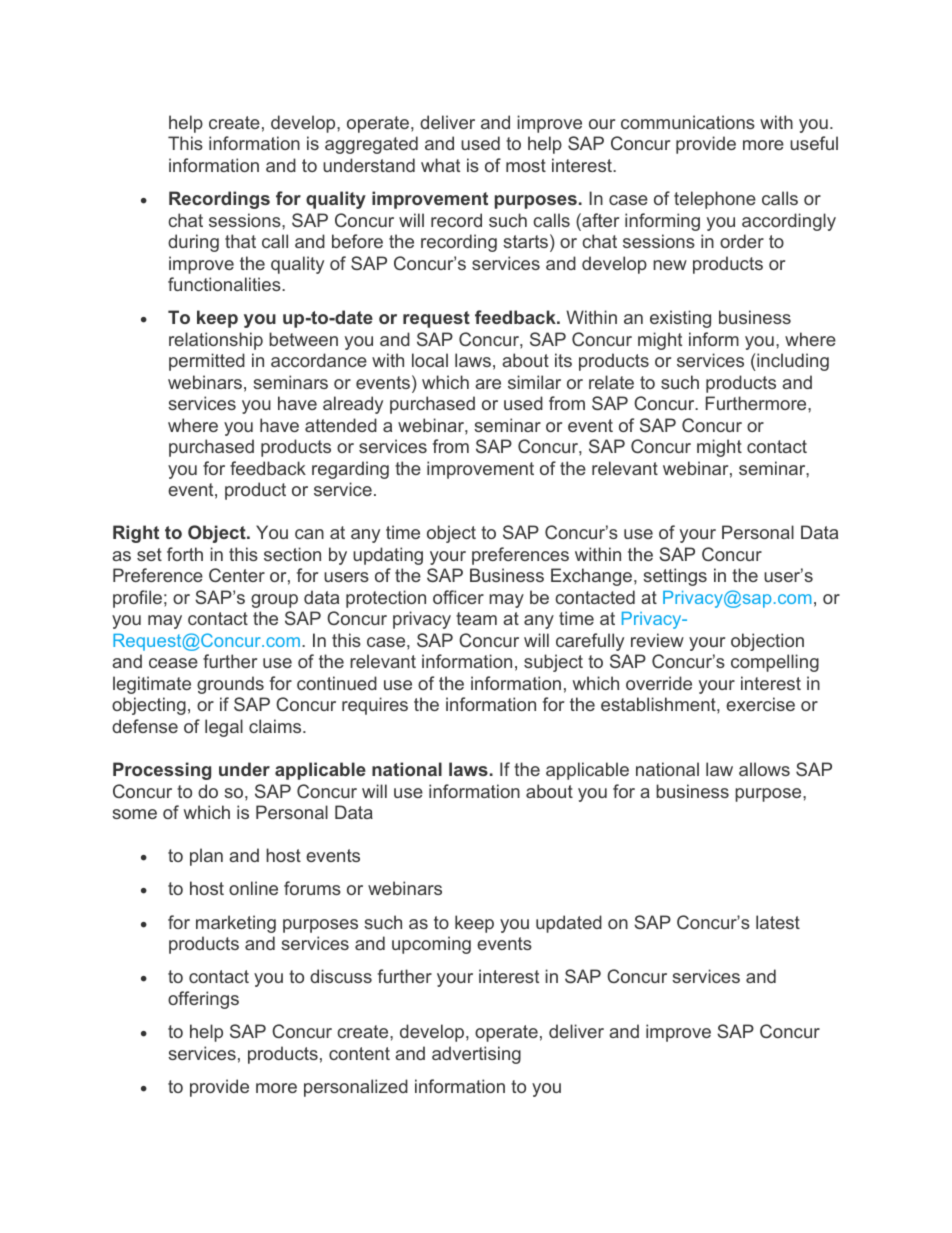 The height and width of the screenshot is (1233, 952). What do you see at coordinates (224, 728) in the screenshot?
I see `legal` at bounding box center [224, 728].
